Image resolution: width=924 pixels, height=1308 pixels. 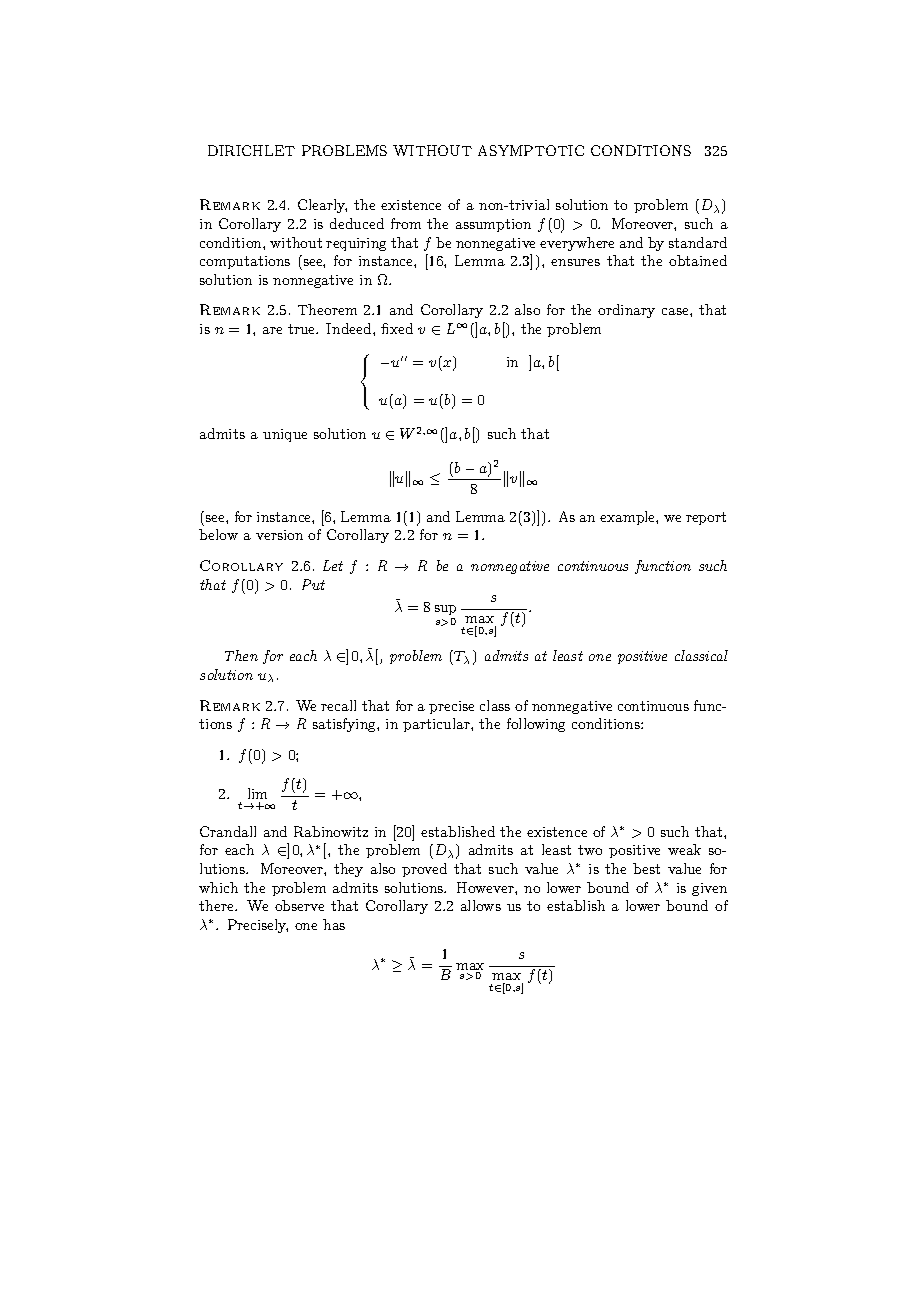 I want to click on following, so click(x=536, y=725).
